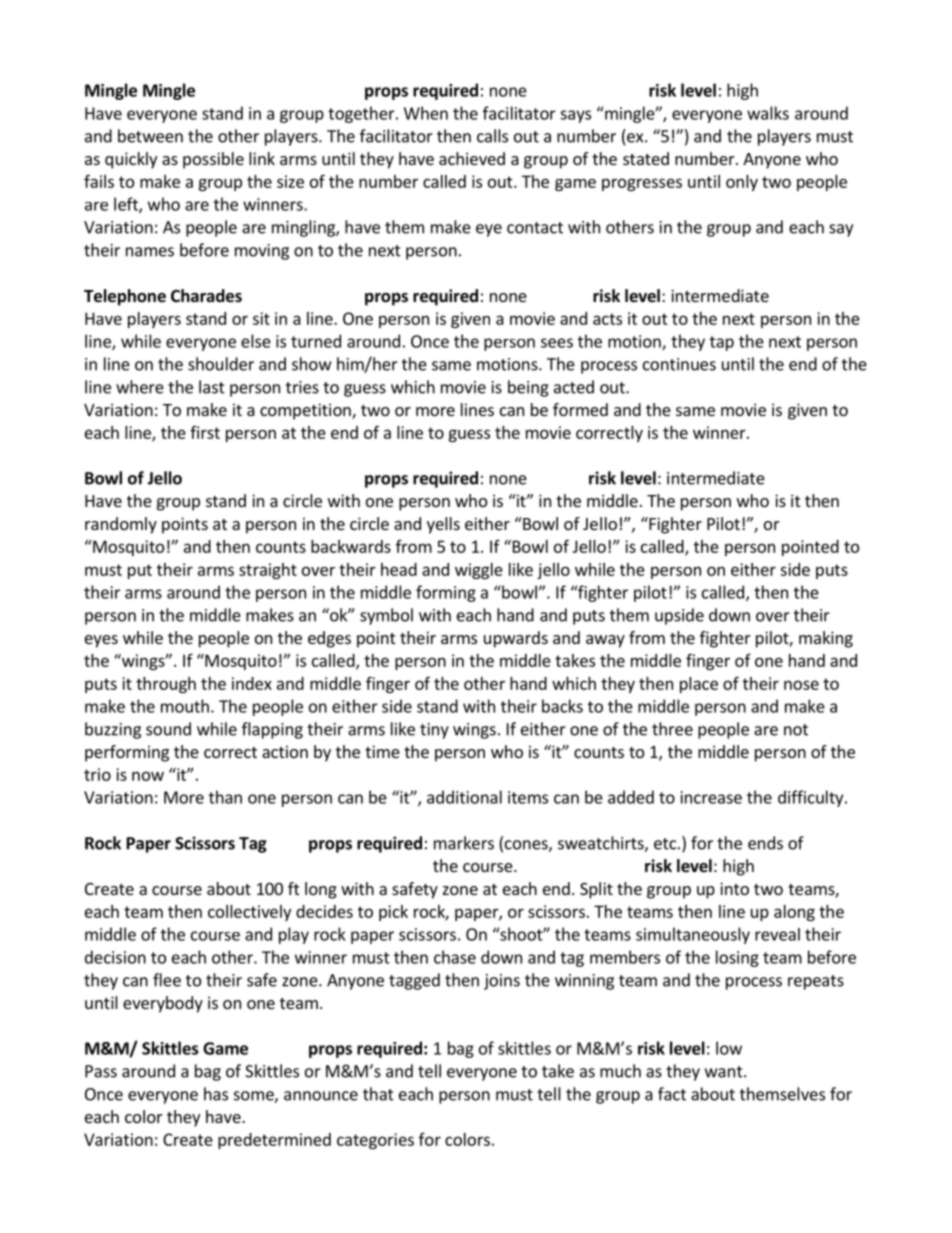 This screenshot has height=1233, width=952. What do you see at coordinates (150, 136) in the screenshot?
I see `between` at bounding box center [150, 136].
